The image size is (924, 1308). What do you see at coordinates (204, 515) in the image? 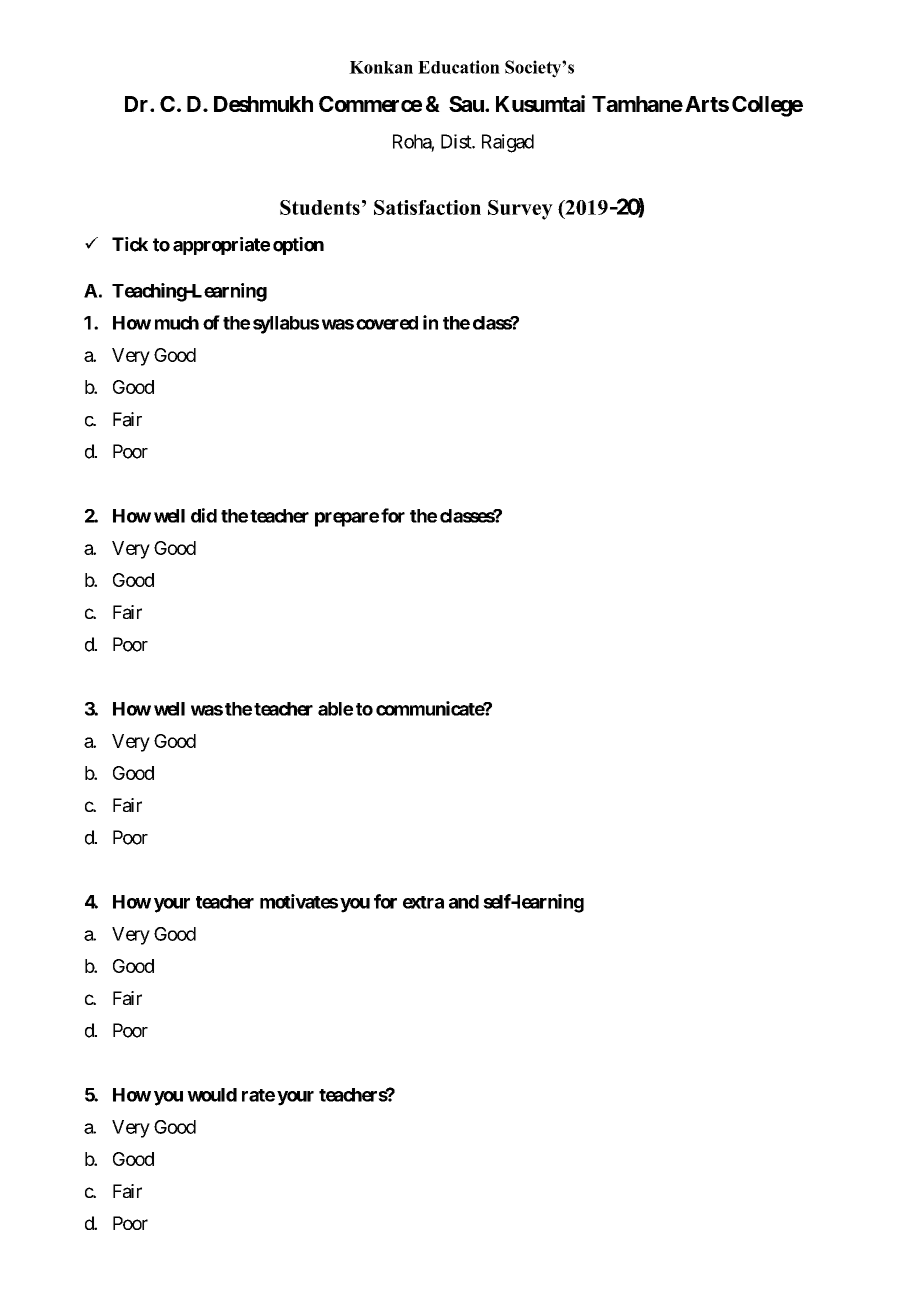
I see `did` at bounding box center [204, 515].
